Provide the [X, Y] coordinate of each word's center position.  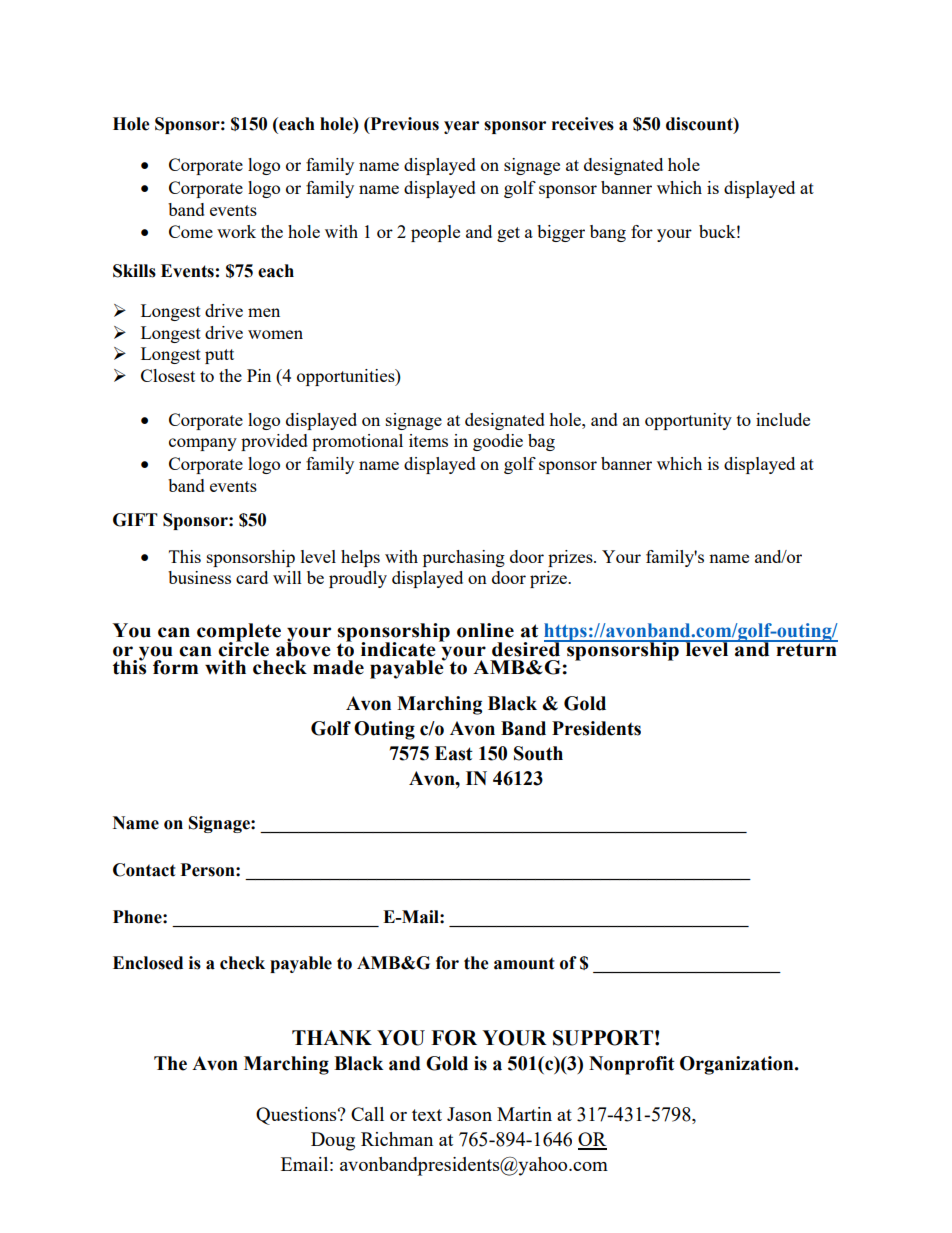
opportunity [688, 421]
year [461, 127]
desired [527, 648]
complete [239, 633]
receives [583, 124]
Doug [333, 1141]
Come [191, 231]
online [485, 630]
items [428, 440]
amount [524, 963]
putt [219, 356]
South [538, 753]
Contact [144, 870]
